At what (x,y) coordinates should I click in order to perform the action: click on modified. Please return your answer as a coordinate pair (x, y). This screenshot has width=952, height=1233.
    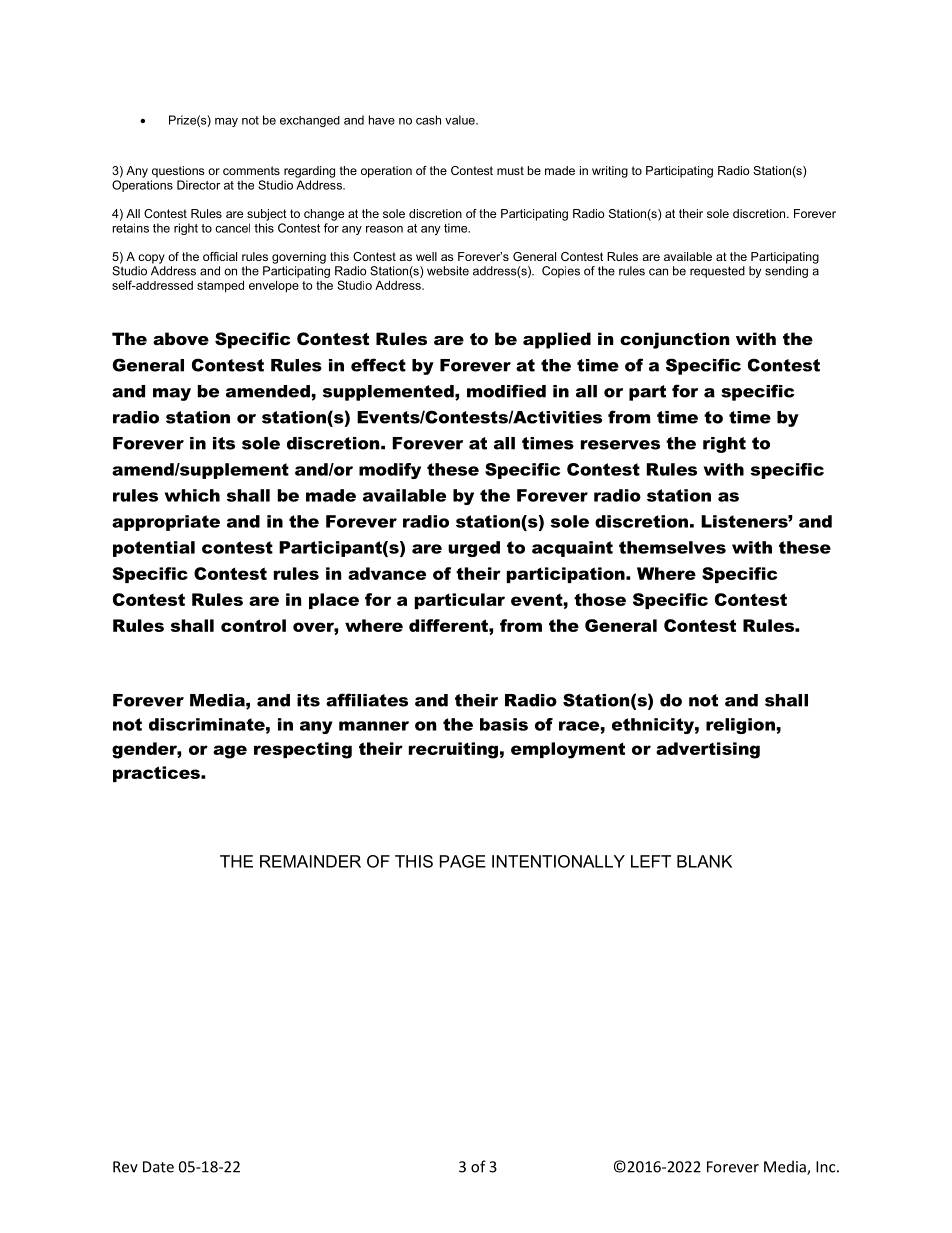
    Looking at the image, I should click on (506, 391).
